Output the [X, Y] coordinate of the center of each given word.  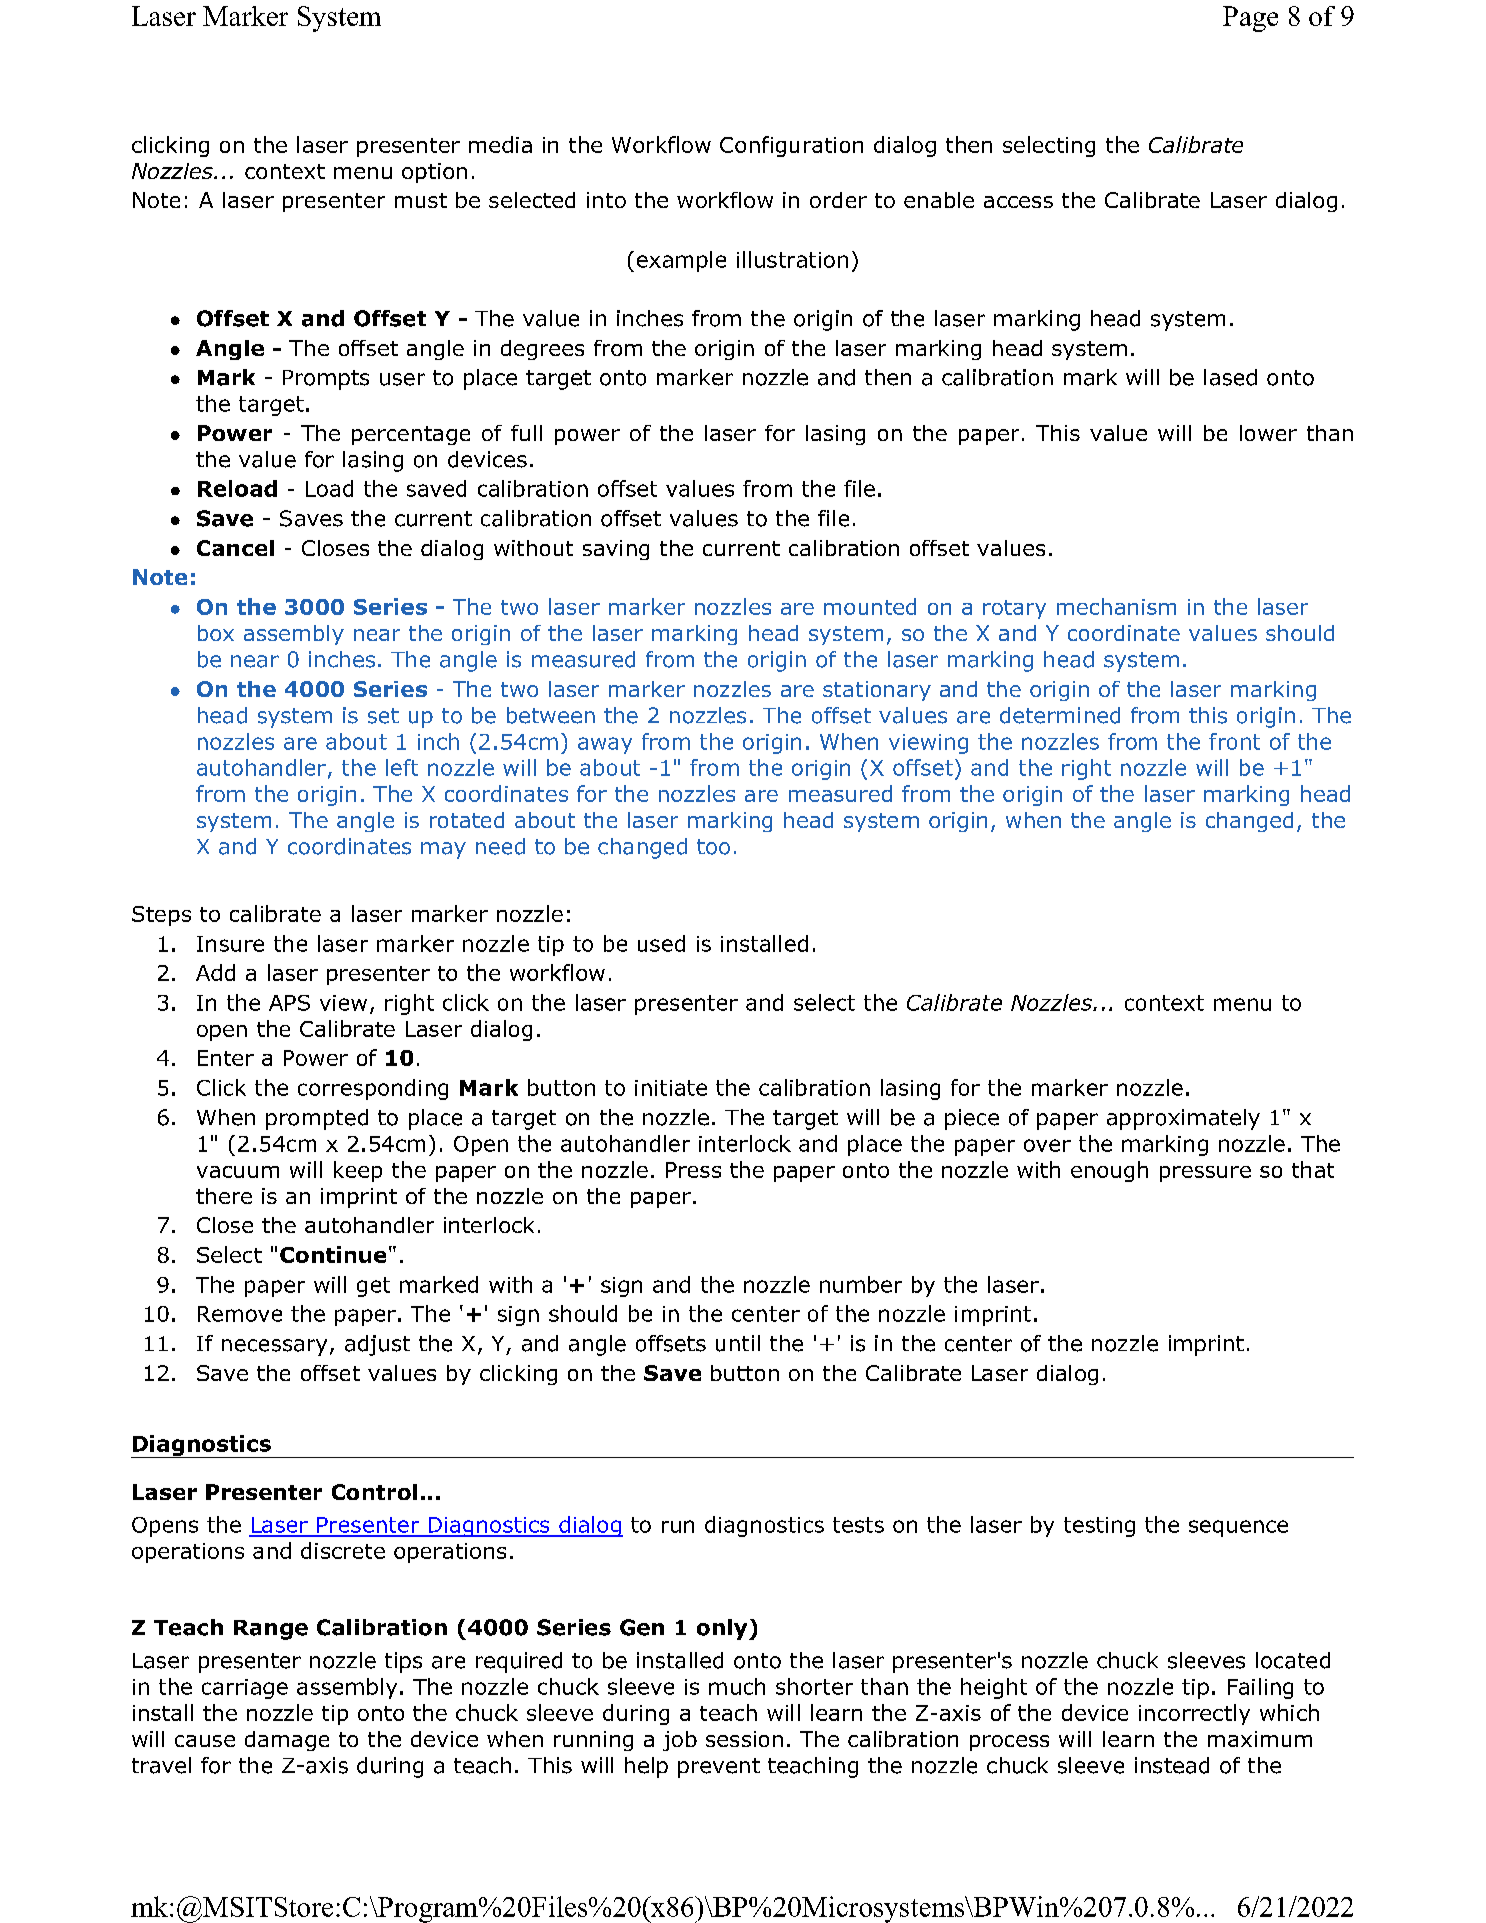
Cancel [235, 548]
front [1234, 741]
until [738, 1343]
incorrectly [1194, 1714]
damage [287, 1741]
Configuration [791, 146]
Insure [230, 944]
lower [1268, 433]
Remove [240, 1314]
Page [1250, 19]
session [744, 1739]
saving [616, 550]
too [713, 847]
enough [1109, 1171]
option [434, 173]
